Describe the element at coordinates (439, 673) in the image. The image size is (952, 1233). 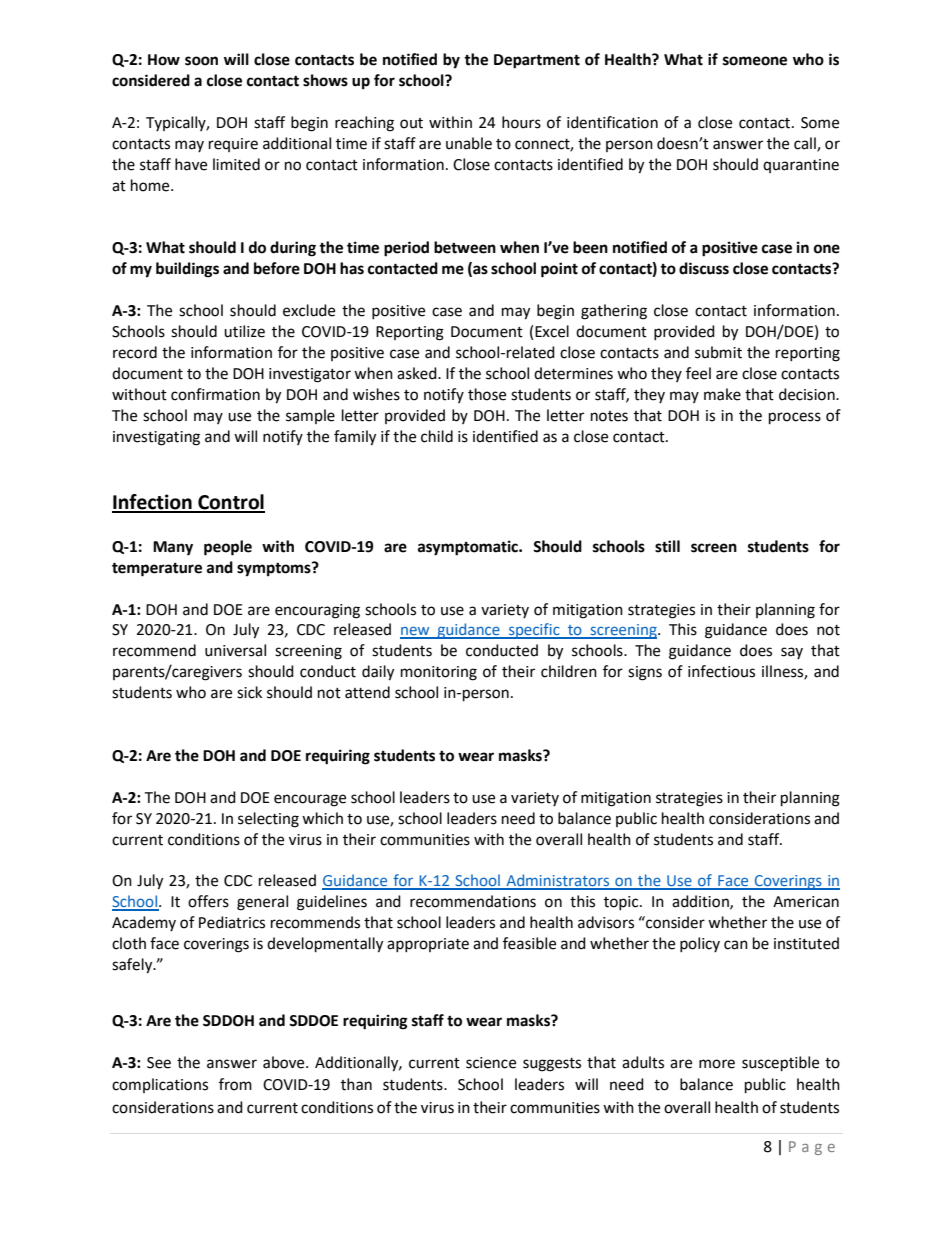
I see `monitoring` at that location.
